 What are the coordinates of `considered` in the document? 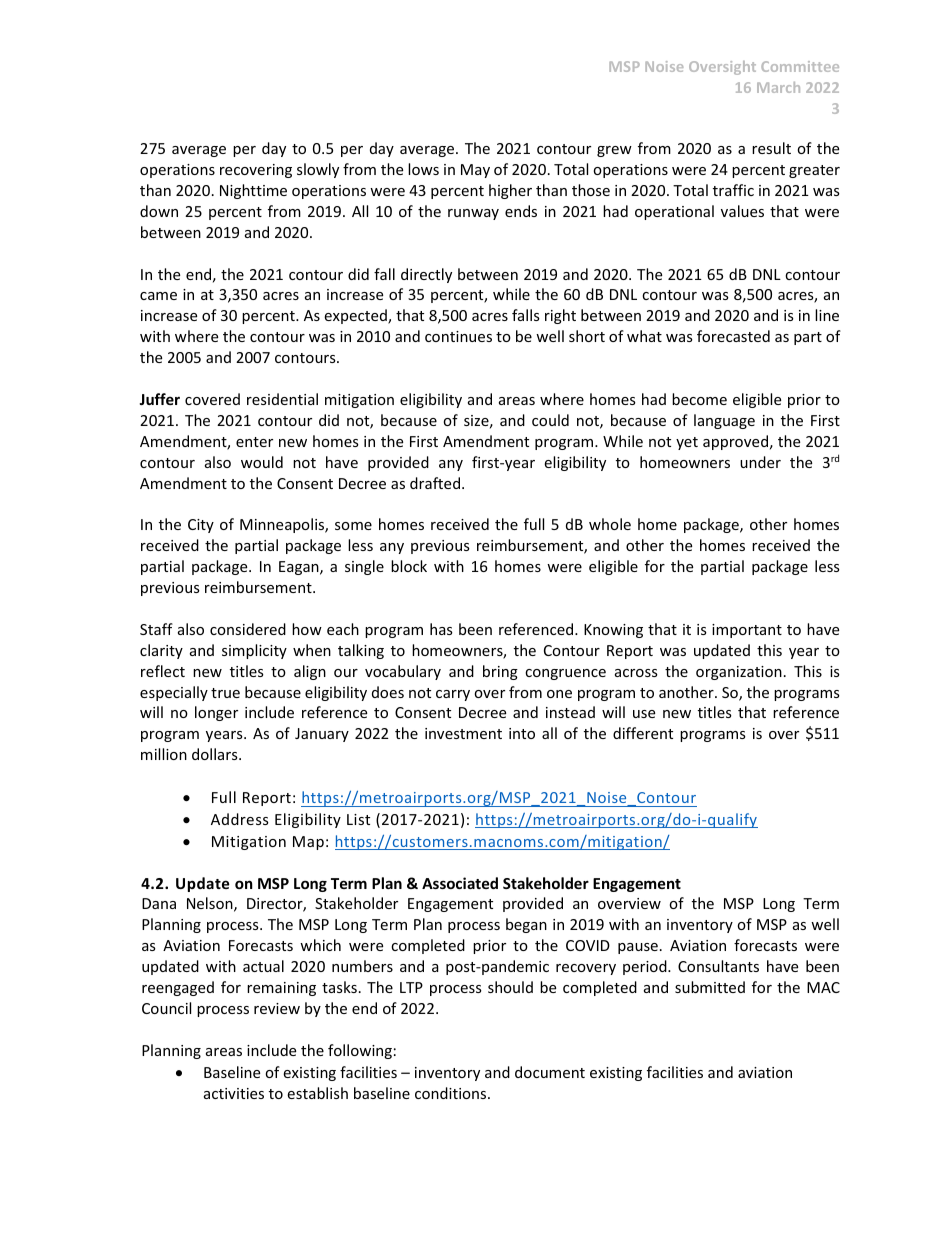 It's located at (248, 629).
